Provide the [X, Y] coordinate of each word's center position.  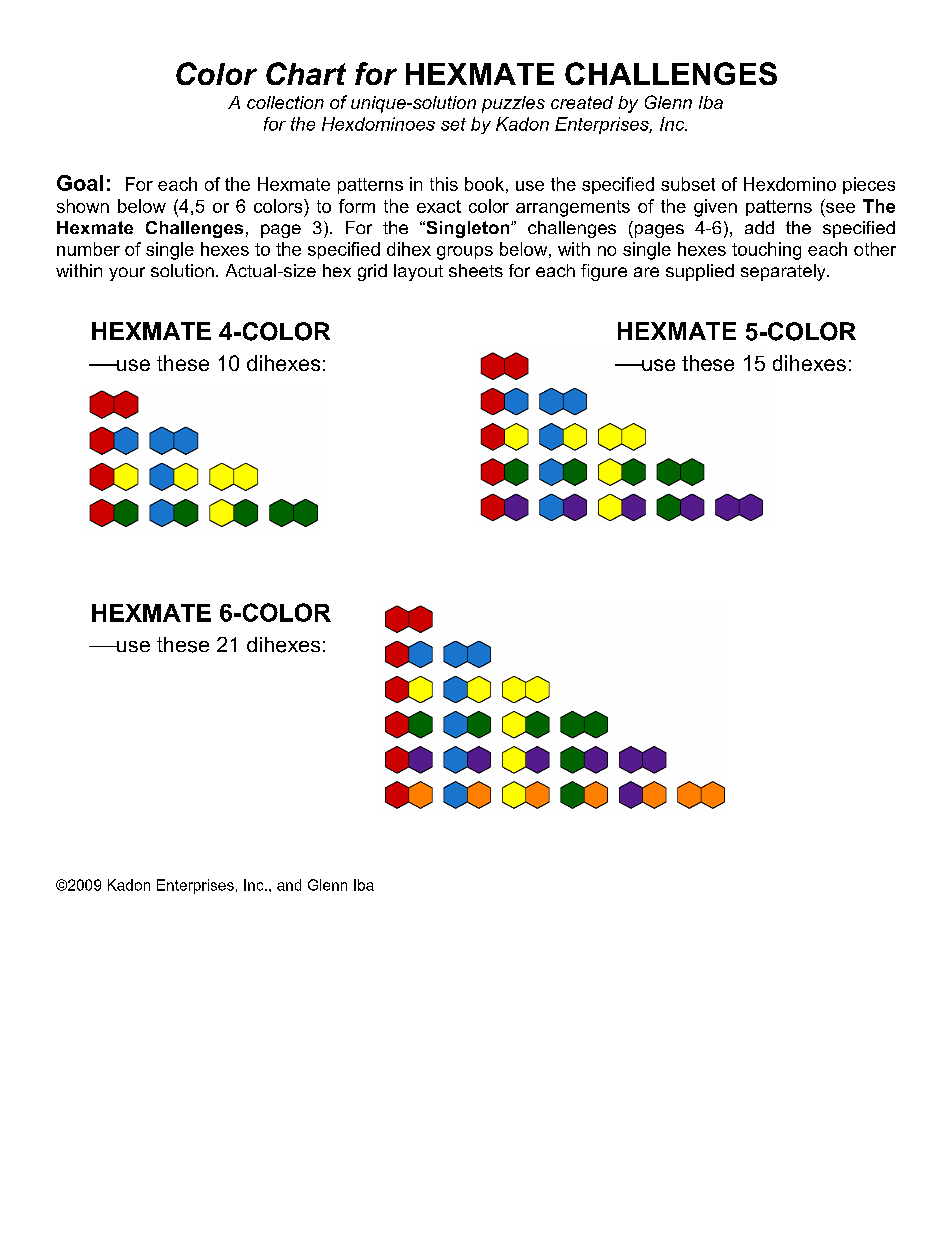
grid [372, 272]
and [289, 885]
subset [688, 184]
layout [418, 272]
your [127, 274]
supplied [700, 272]
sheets [476, 270]
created [582, 102]
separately [784, 272]
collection [285, 102]
